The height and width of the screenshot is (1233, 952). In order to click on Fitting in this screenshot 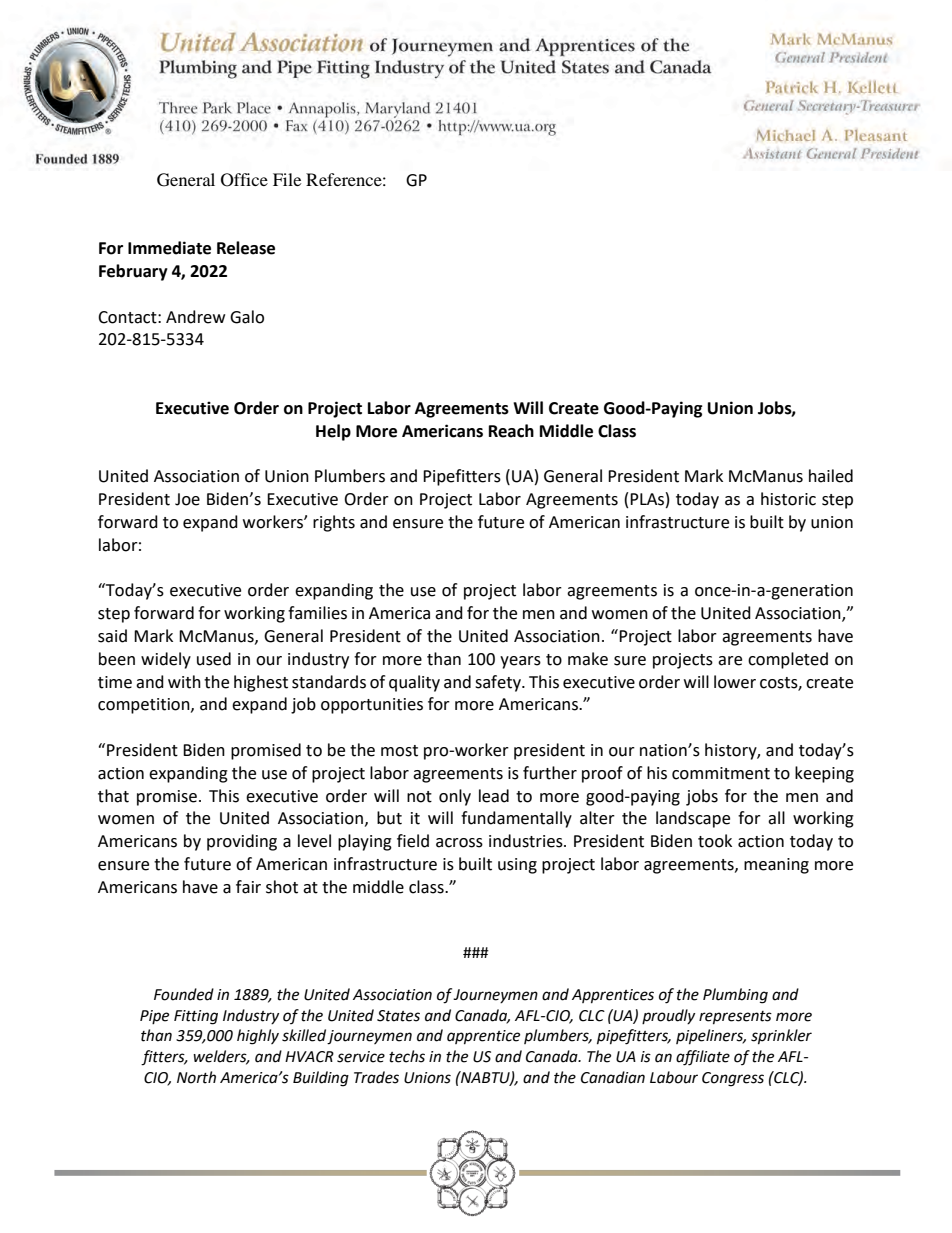, I will do `click(196, 1017)`.
